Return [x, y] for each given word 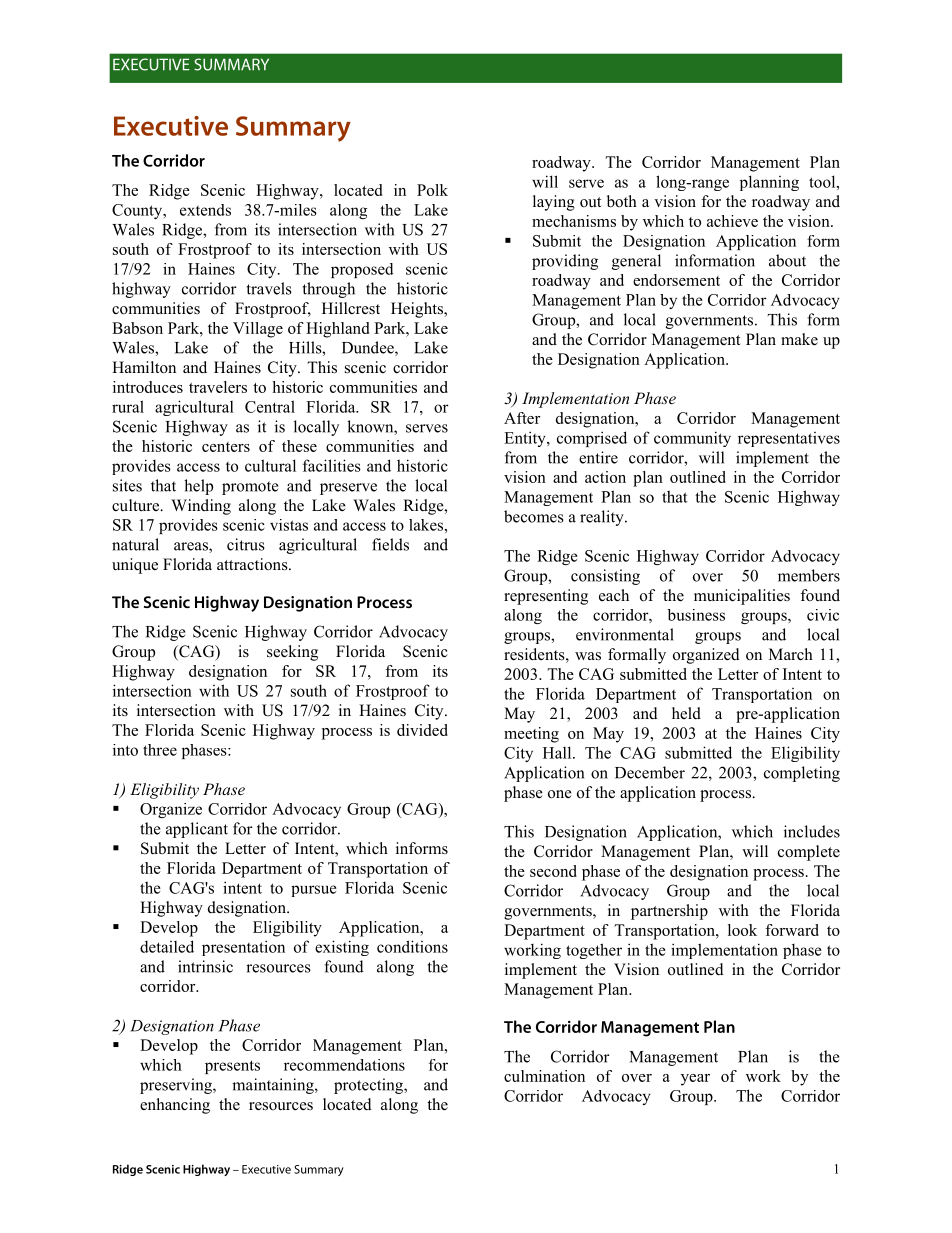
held [686, 713]
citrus [246, 544]
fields [390, 544]
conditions [412, 946]
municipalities [742, 597]
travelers [218, 387]
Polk [432, 190]
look [742, 930]
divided [422, 730]
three [160, 750]
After [522, 418]
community [692, 439]
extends [205, 210]
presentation [243, 948]
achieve [732, 221]
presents [232, 1067]
